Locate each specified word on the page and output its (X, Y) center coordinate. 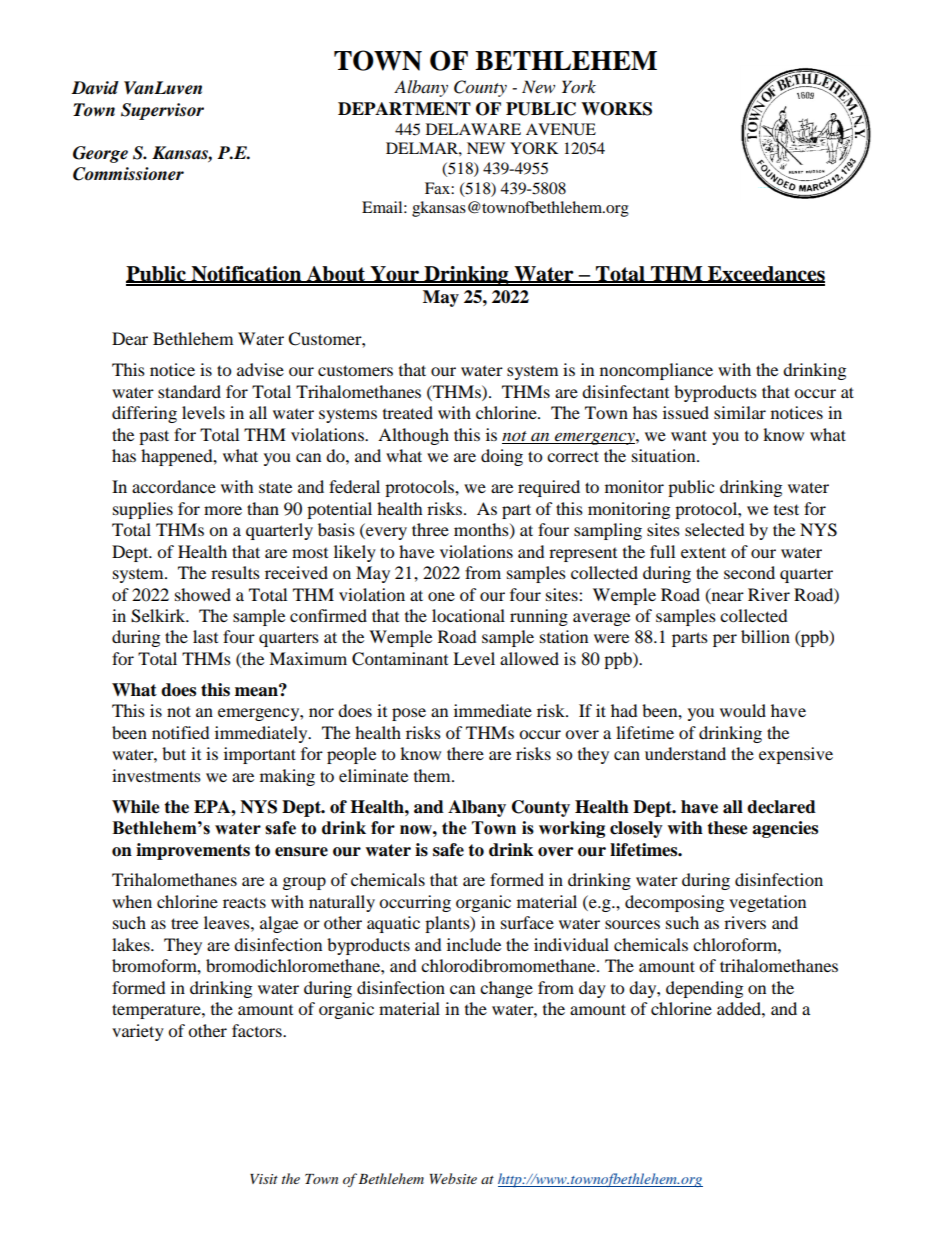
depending (704, 989)
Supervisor (162, 111)
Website (453, 1178)
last (205, 636)
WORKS (616, 109)
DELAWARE (473, 129)
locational (468, 615)
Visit (264, 1179)
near (726, 596)
